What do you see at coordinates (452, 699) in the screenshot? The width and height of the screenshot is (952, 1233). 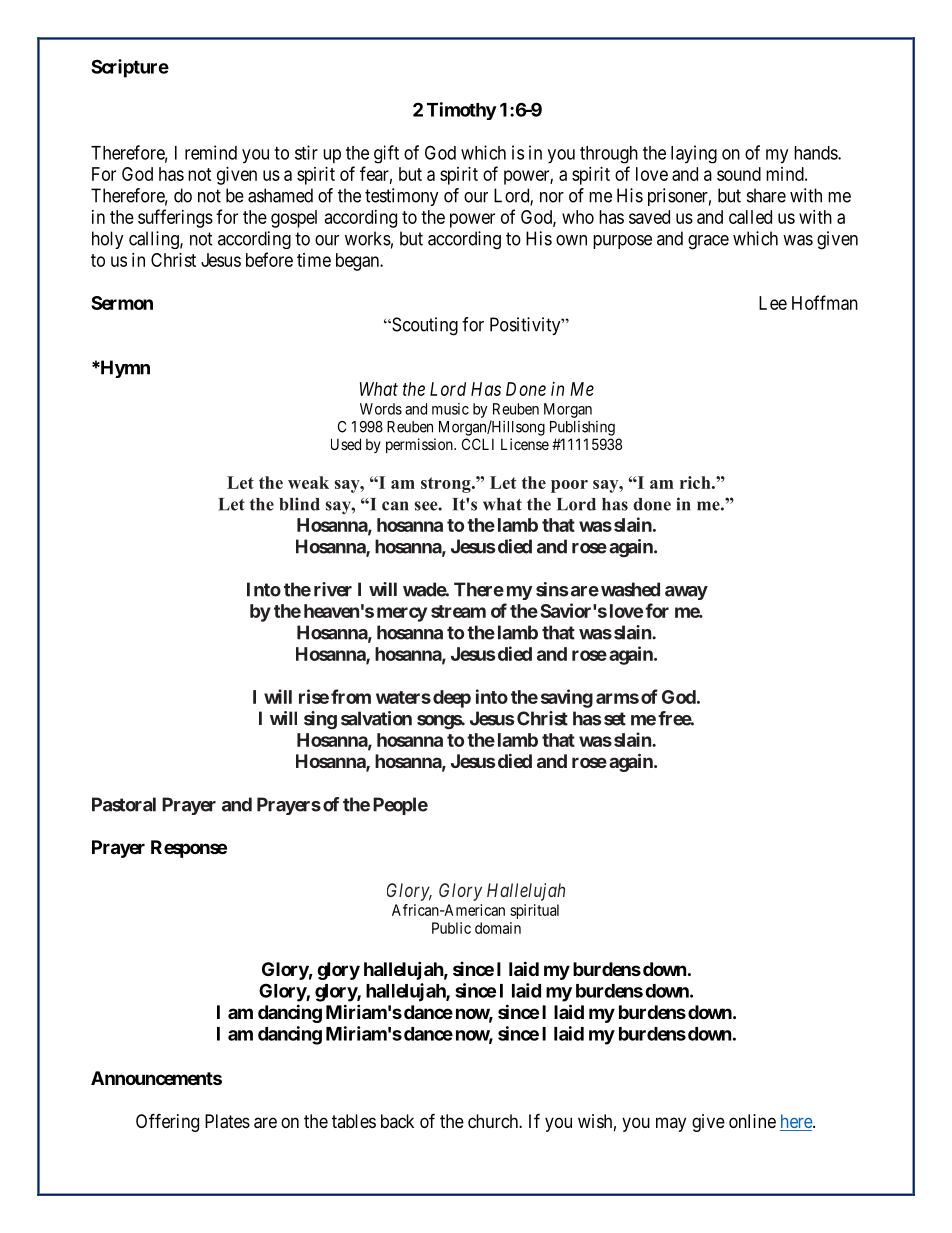 I see `deep` at bounding box center [452, 699].
